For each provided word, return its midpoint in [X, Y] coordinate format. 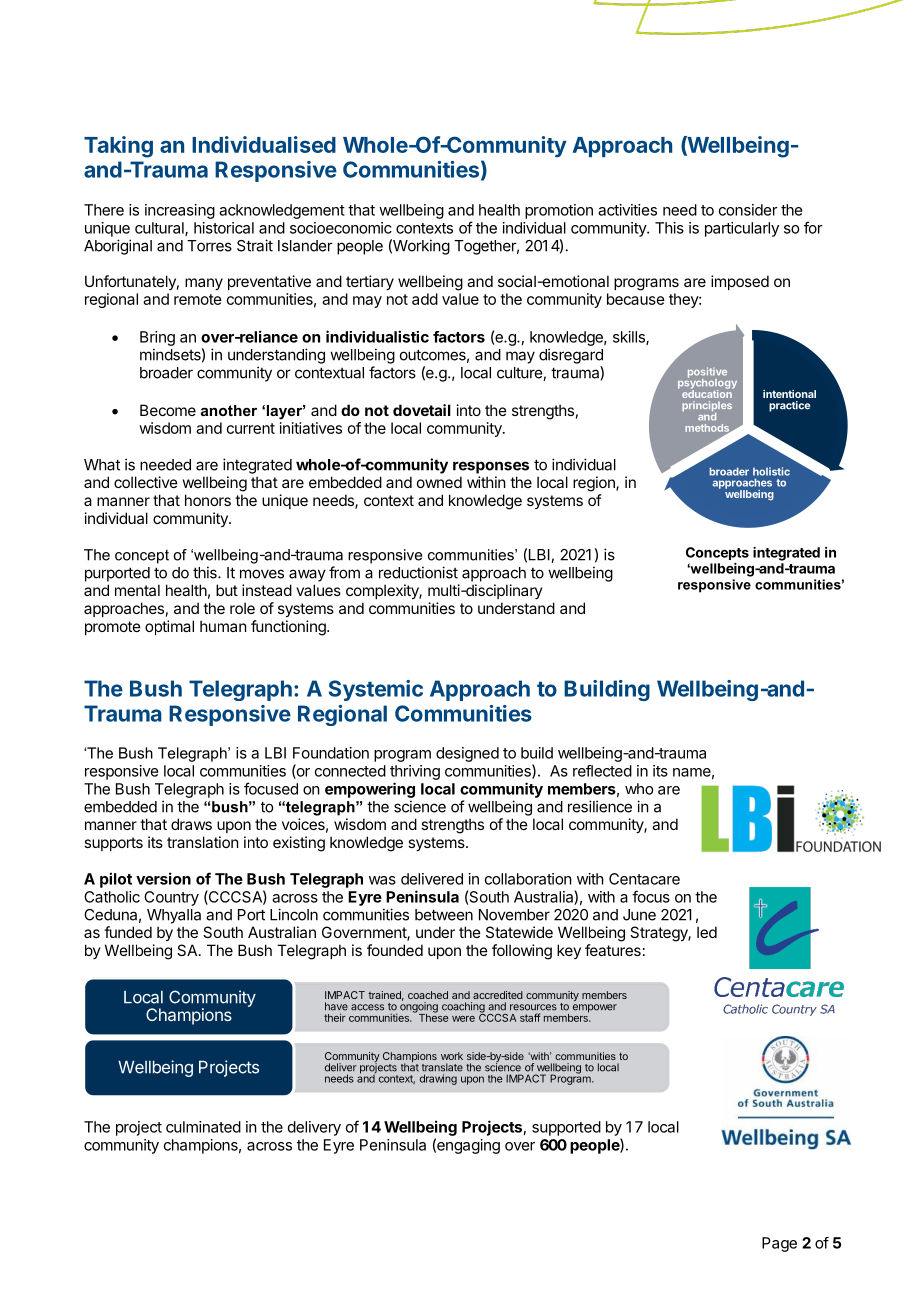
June [639, 915]
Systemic [376, 690]
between [444, 915]
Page [779, 1244]
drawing [438, 1079]
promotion [559, 211]
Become [168, 410]
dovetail [422, 410]
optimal [169, 627]
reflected [602, 771]
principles [707, 407]
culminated [203, 1127]
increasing [180, 211]
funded [128, 932]
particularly [742, 229]
